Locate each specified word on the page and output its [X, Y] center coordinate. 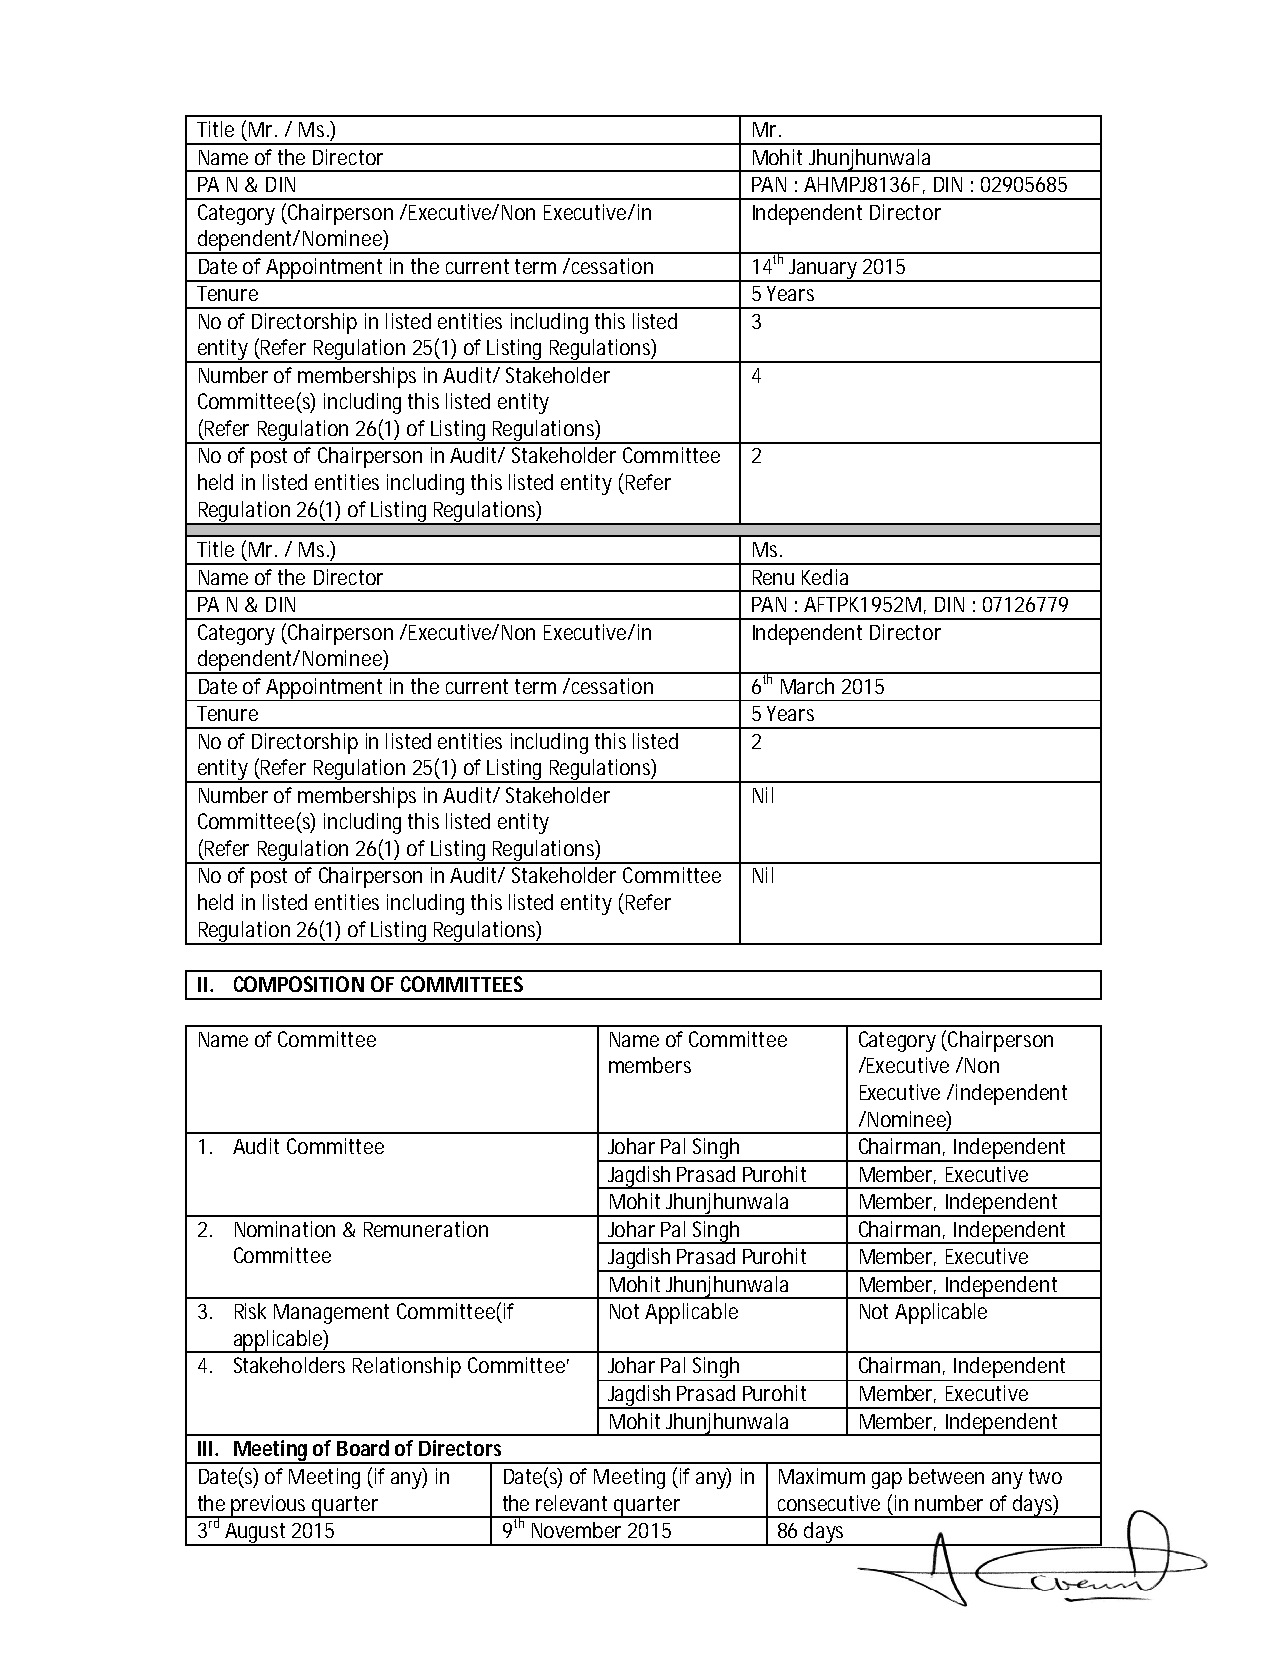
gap [887, 1480]
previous [271, 1506]
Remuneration [426, 1229]
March [807, 686]
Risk [250, 1311]
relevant [571, 1503]
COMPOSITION [299, 984]
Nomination [285, 1229]
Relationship [407, 1367]
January [824, 270]
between [946, 1476]
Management [331, 1314]
